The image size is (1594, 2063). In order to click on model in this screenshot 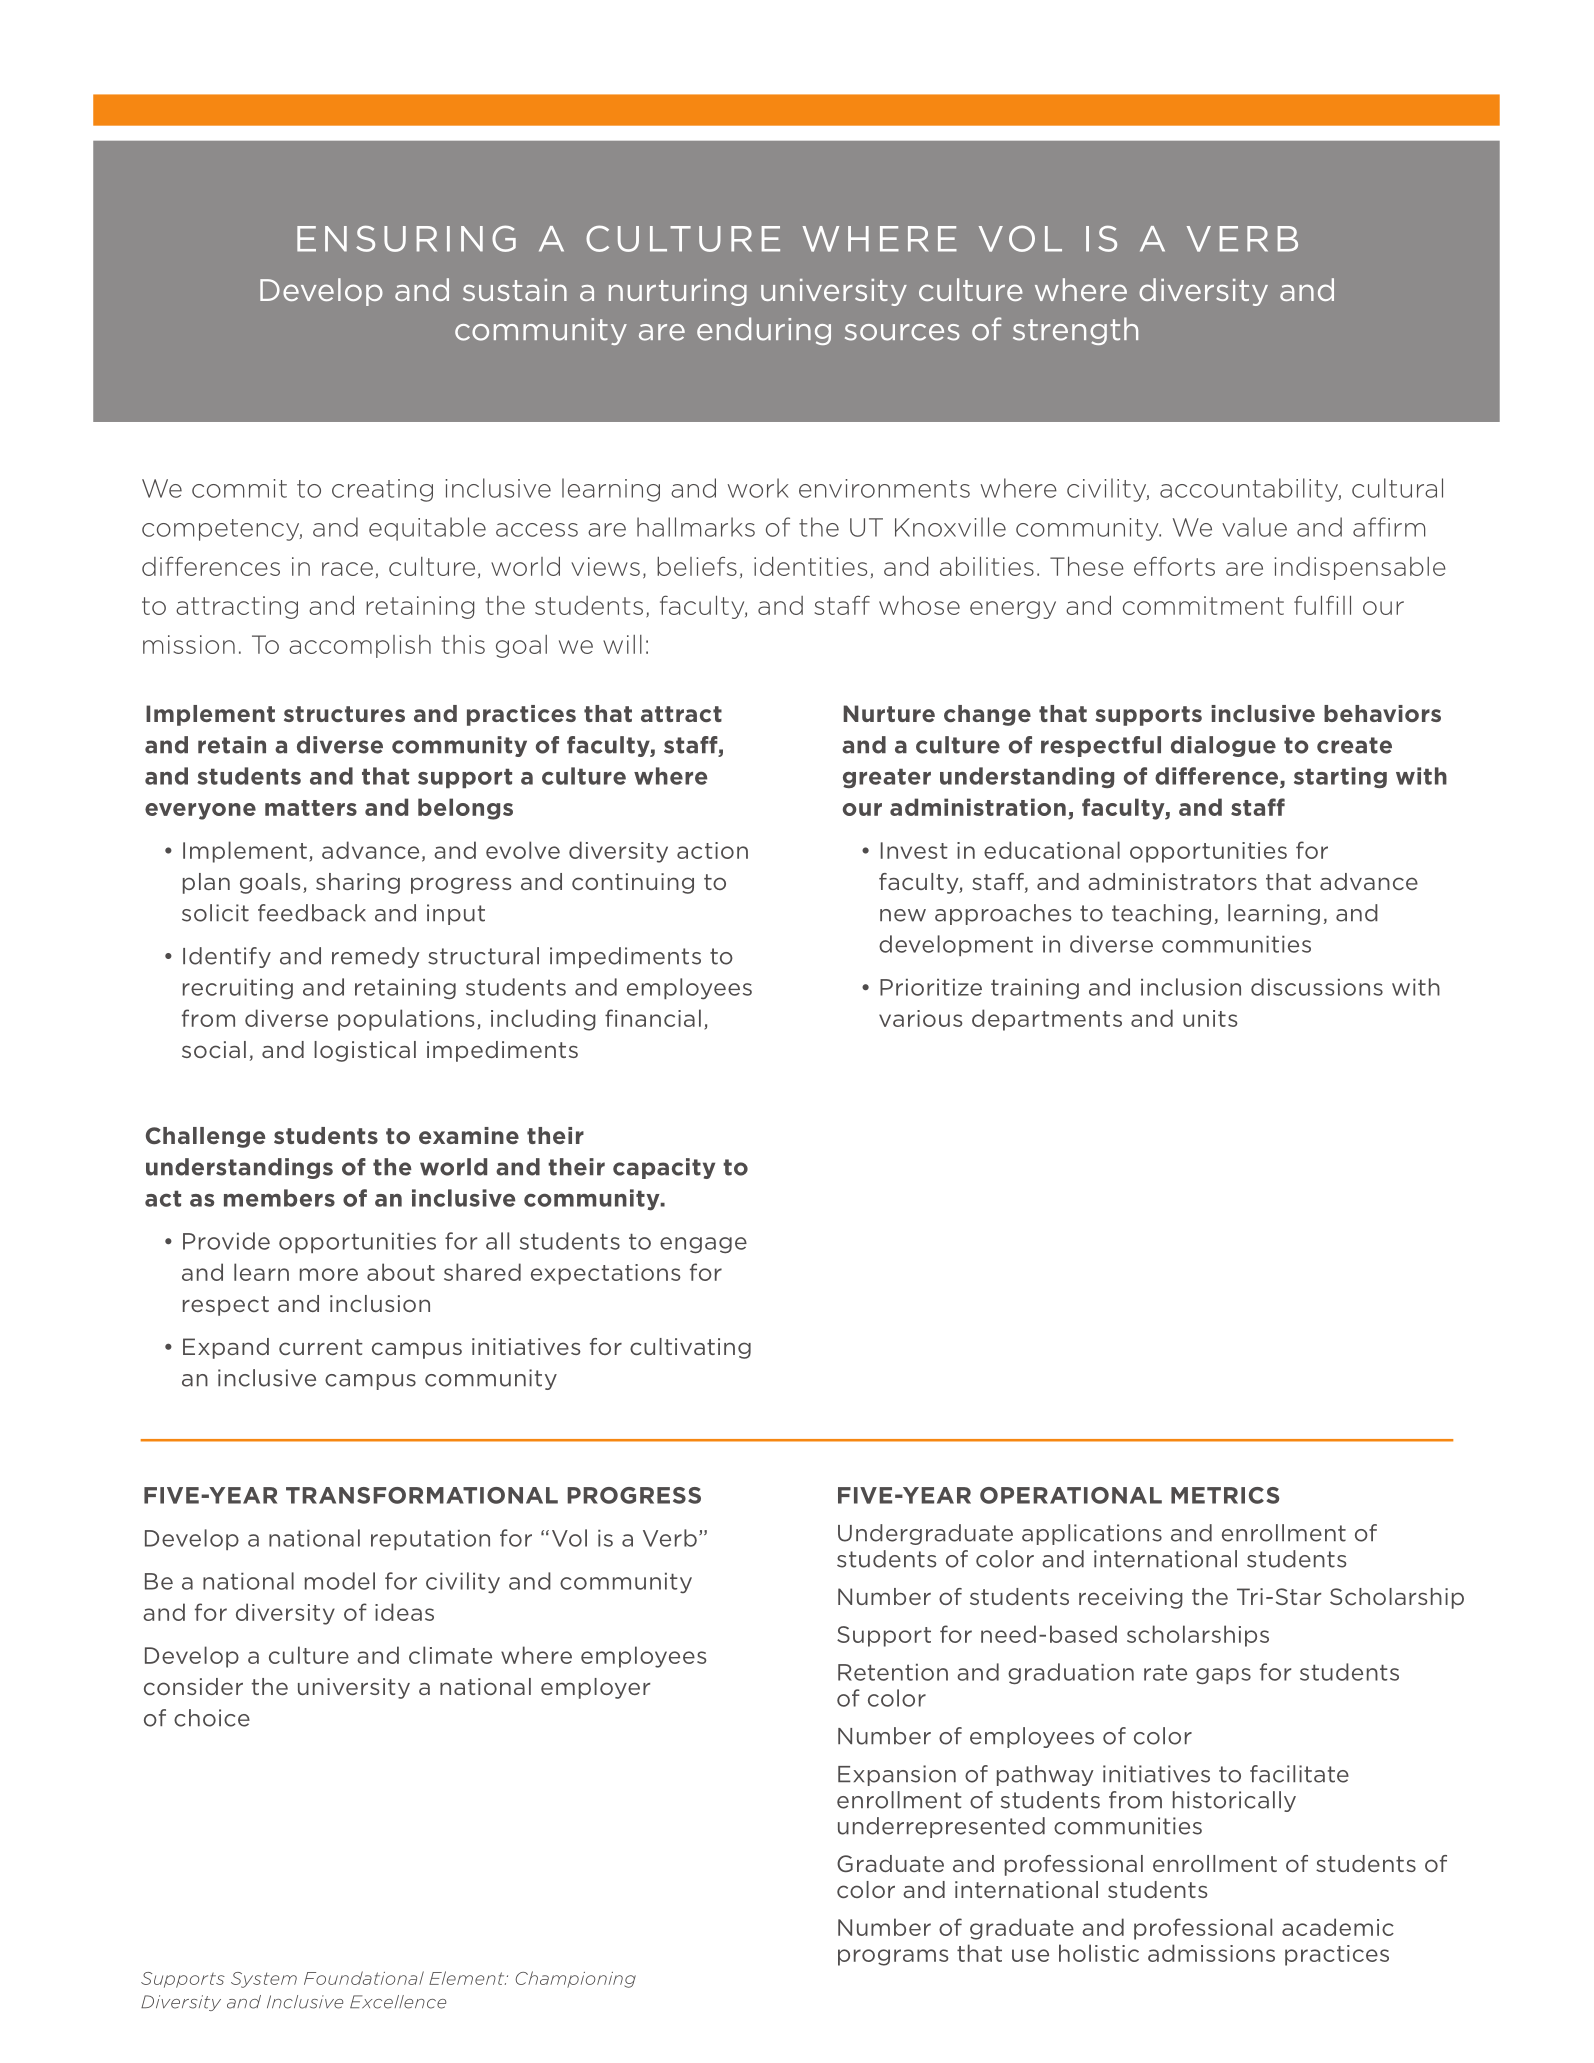, I will do `click(340, 1581)`.
